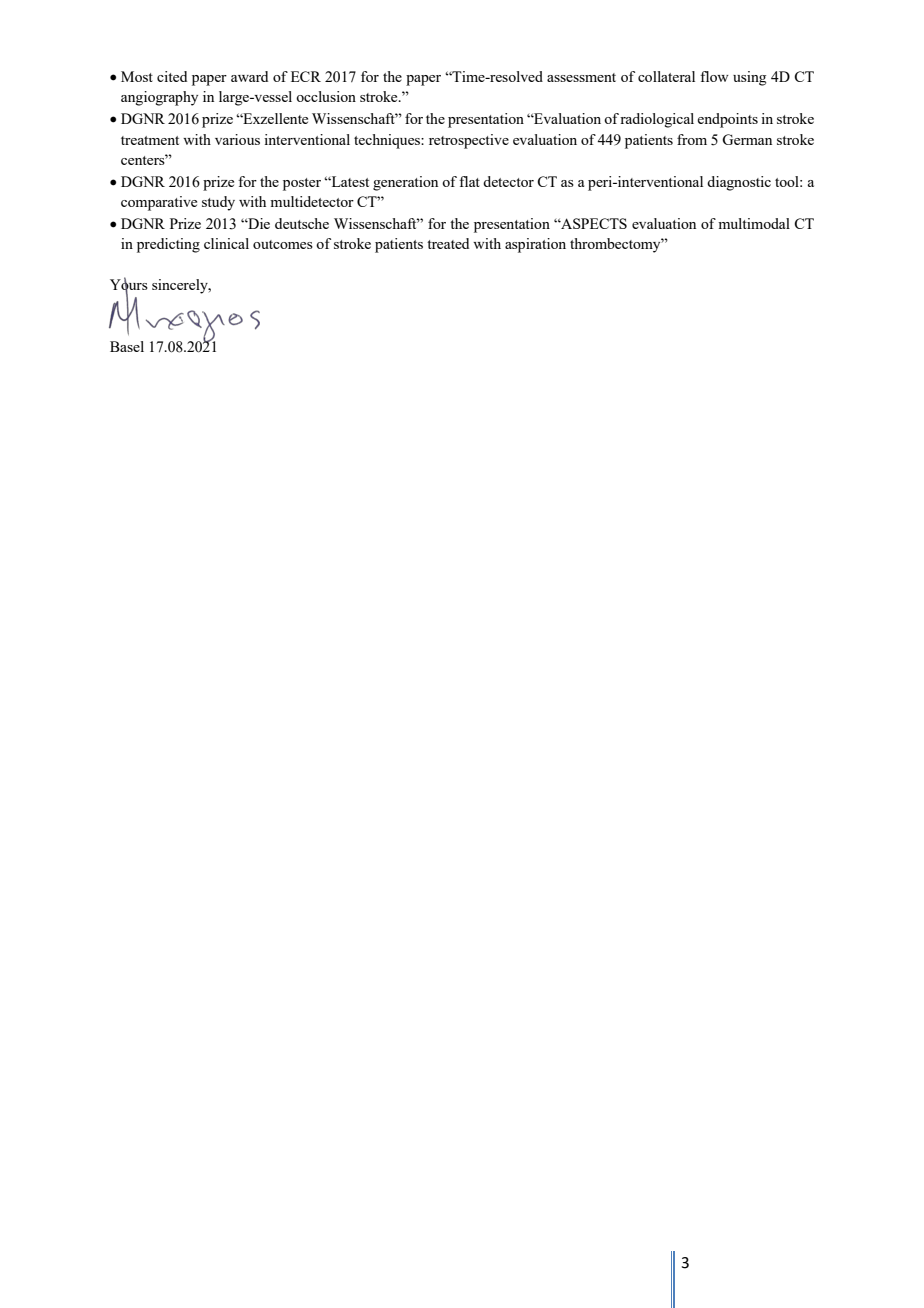 The width and height of the document is (924, 1308). I want to click on occlusion, so click(326, 96).
